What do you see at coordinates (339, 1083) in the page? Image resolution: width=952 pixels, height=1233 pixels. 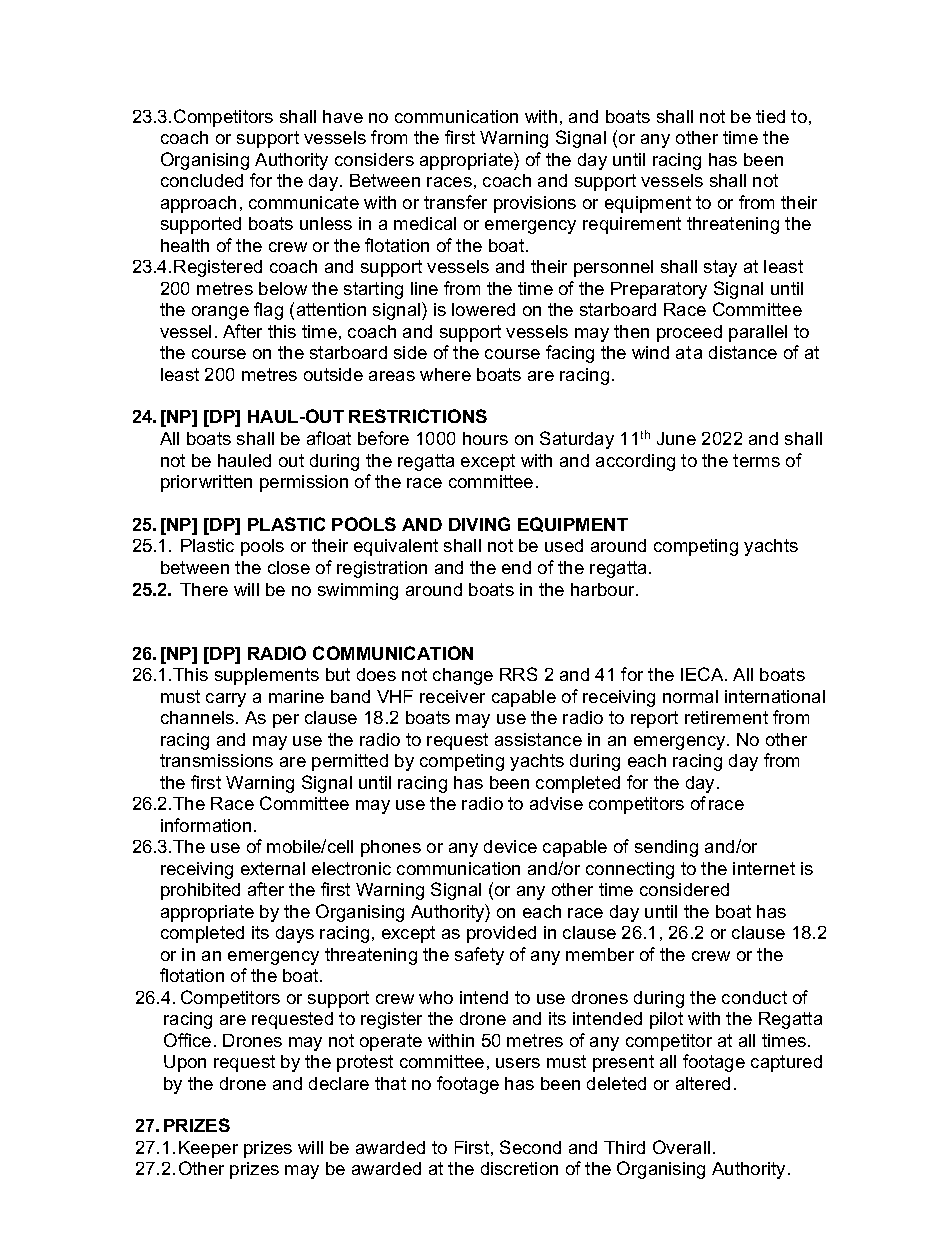 I see `declare` at bounding box center [339, 1083].
